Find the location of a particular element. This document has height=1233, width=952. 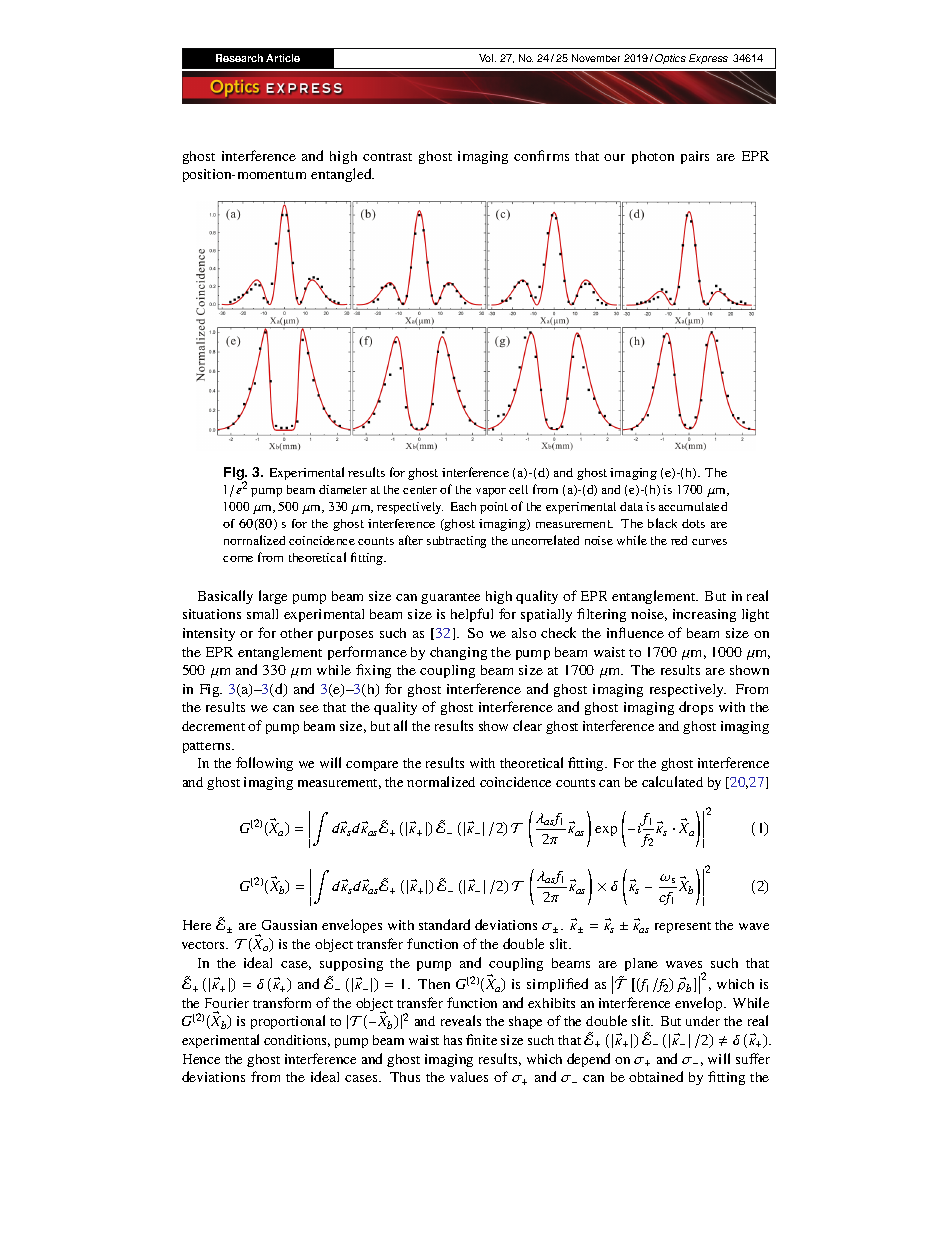

red is located at coordinates (679, 540).
